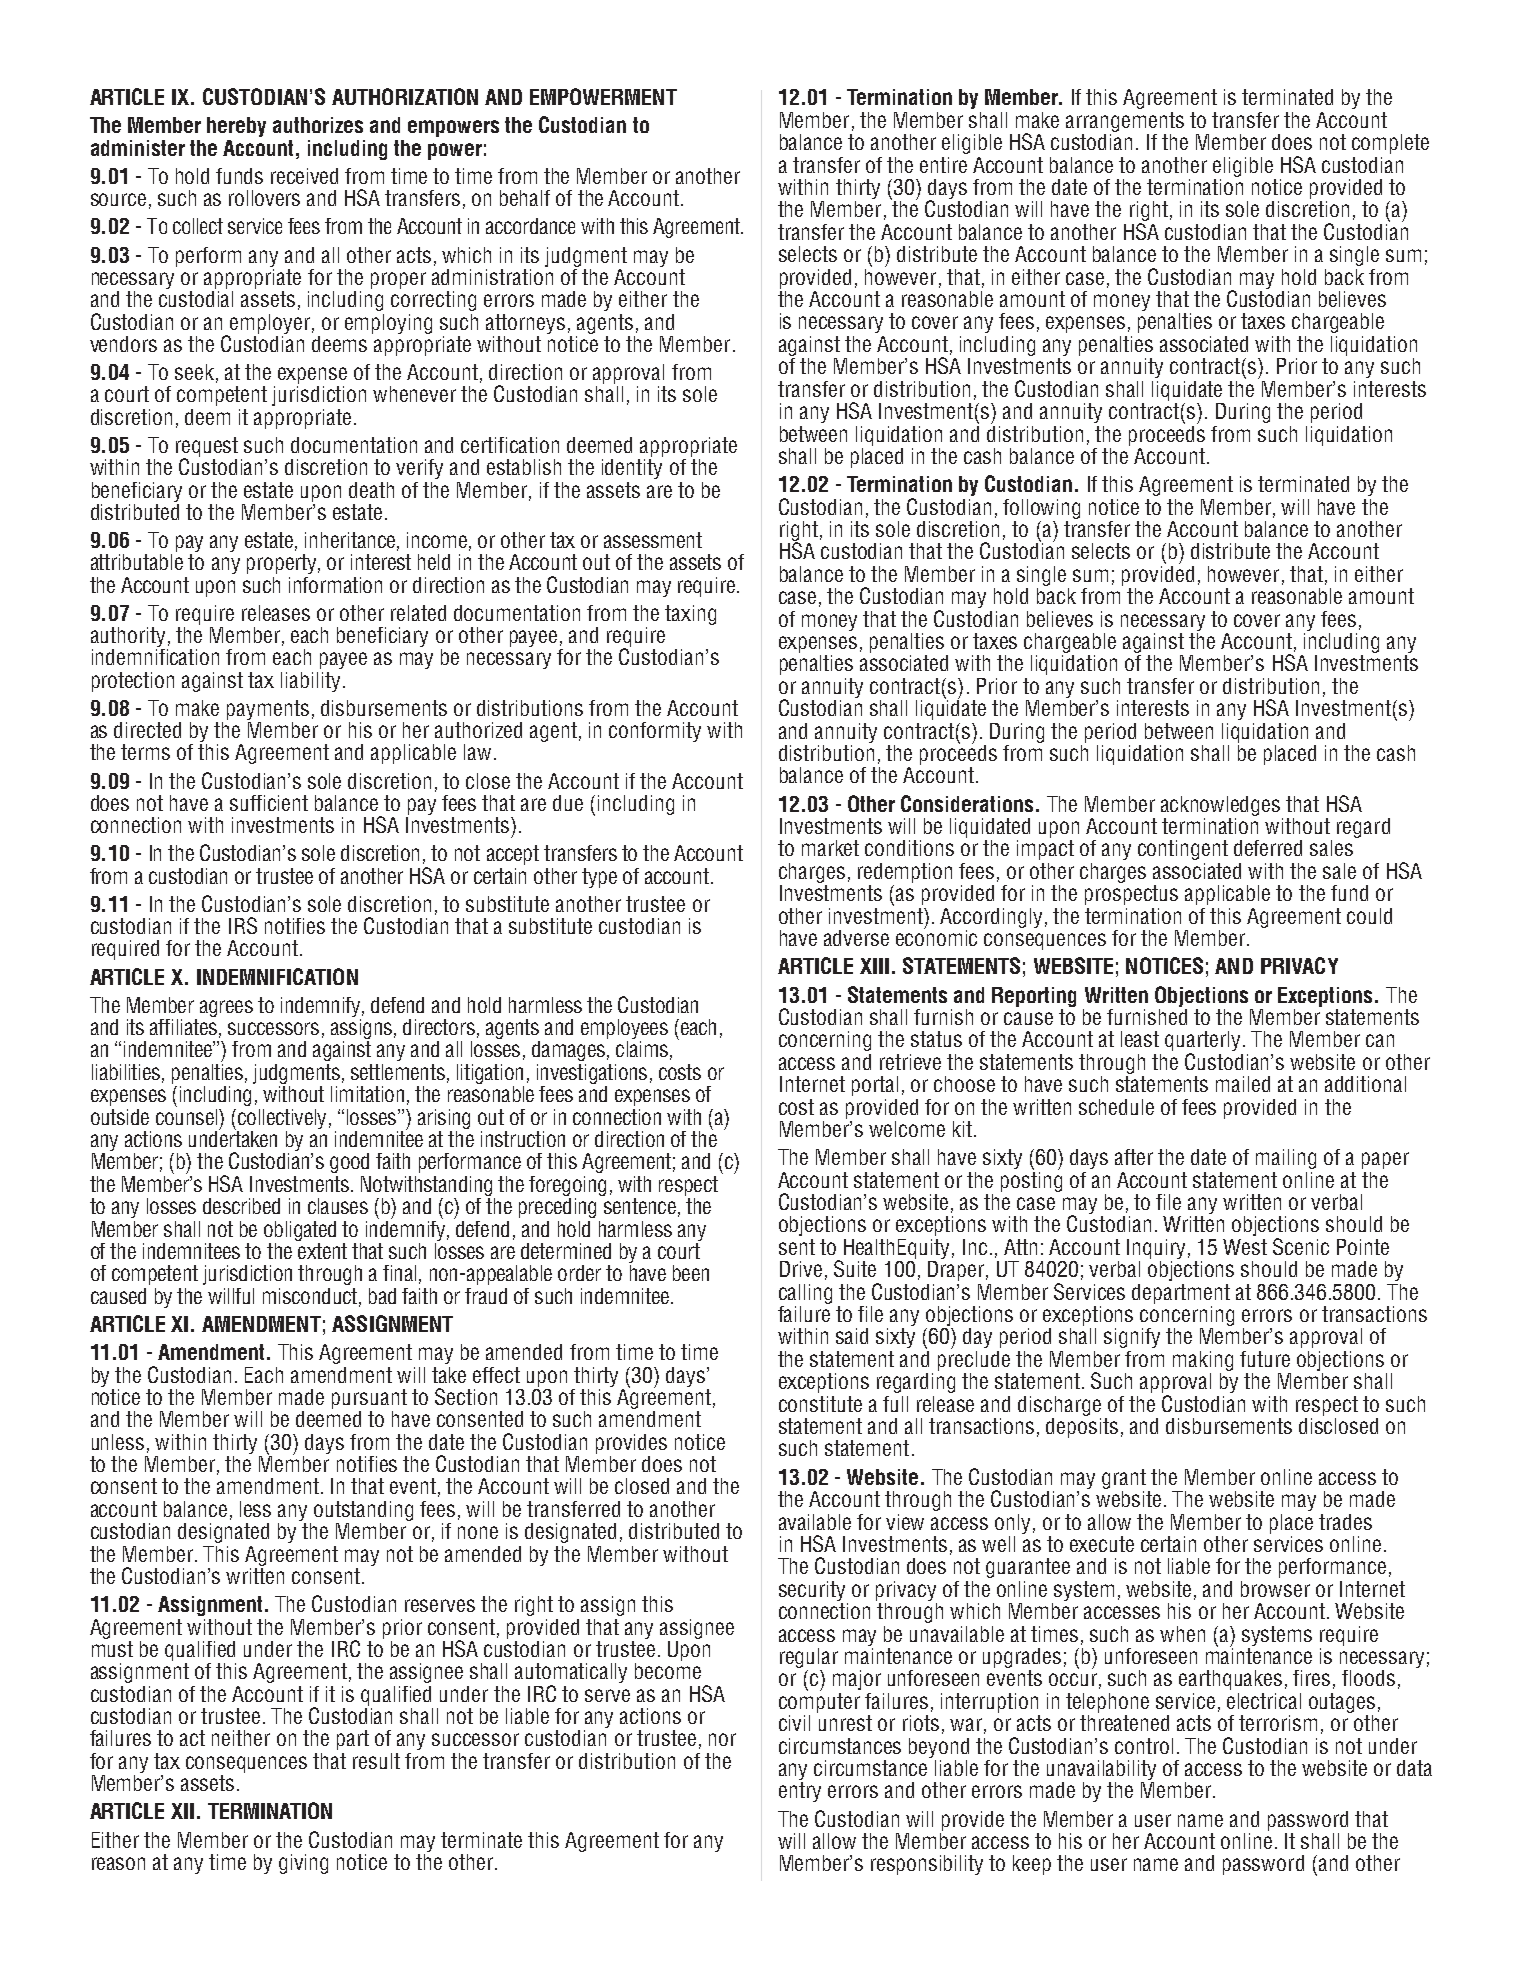  Describe the element at coordinates (943, 165) in the screenshot. I see `entire` at that location.
